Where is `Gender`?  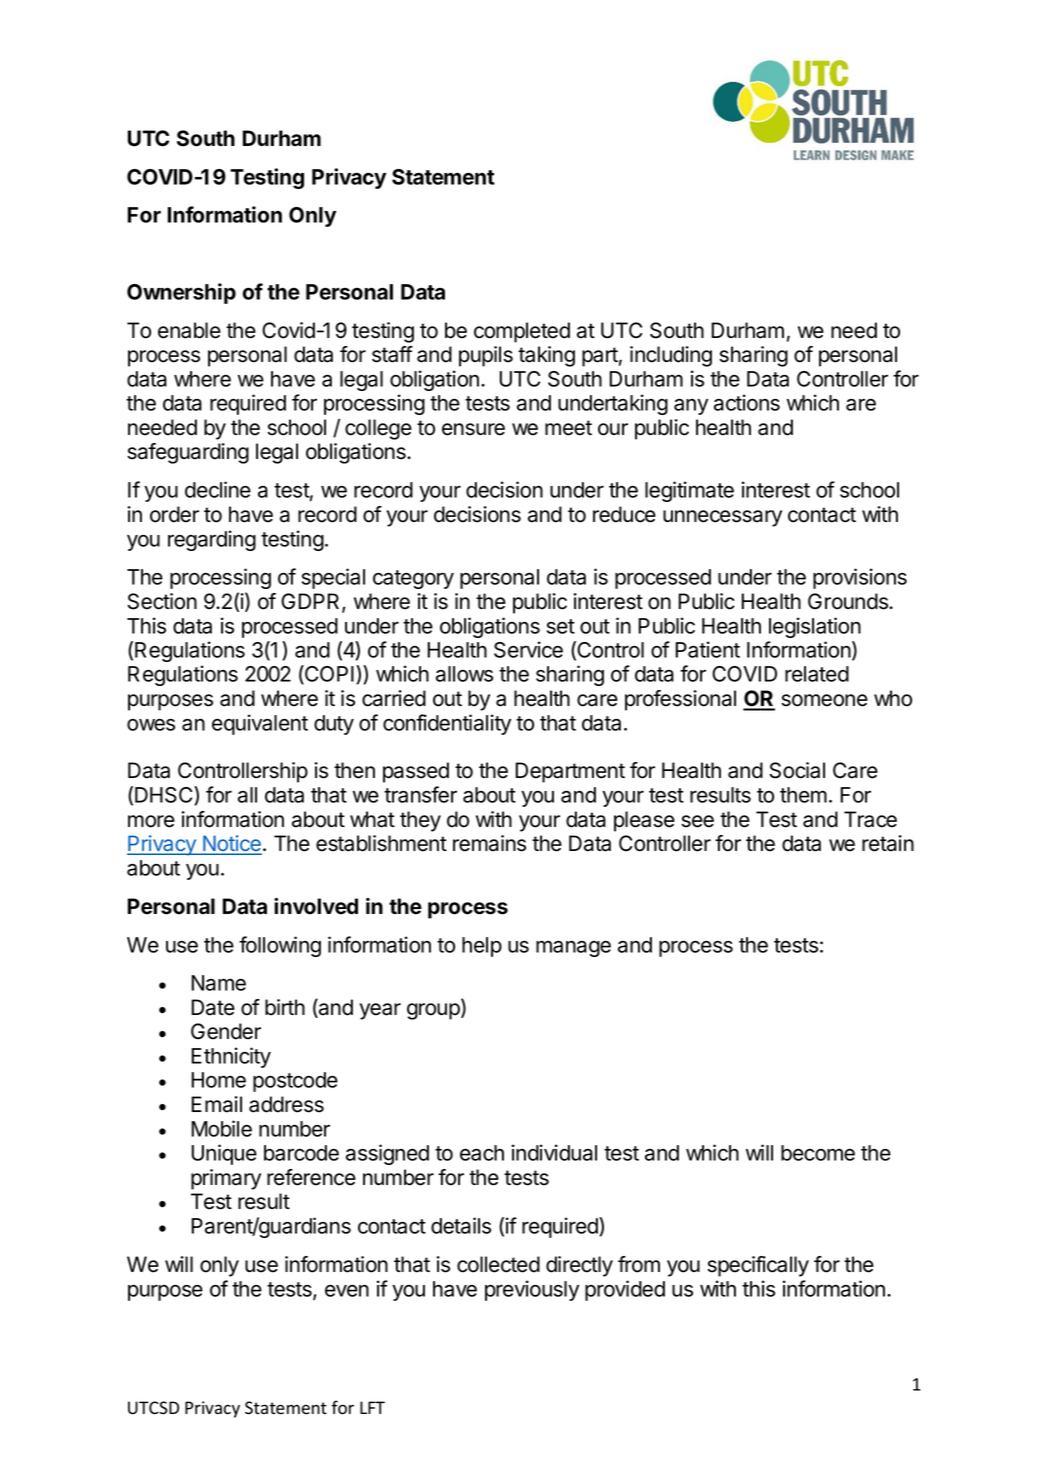
Gender is located at coordinates (226, 1031).
